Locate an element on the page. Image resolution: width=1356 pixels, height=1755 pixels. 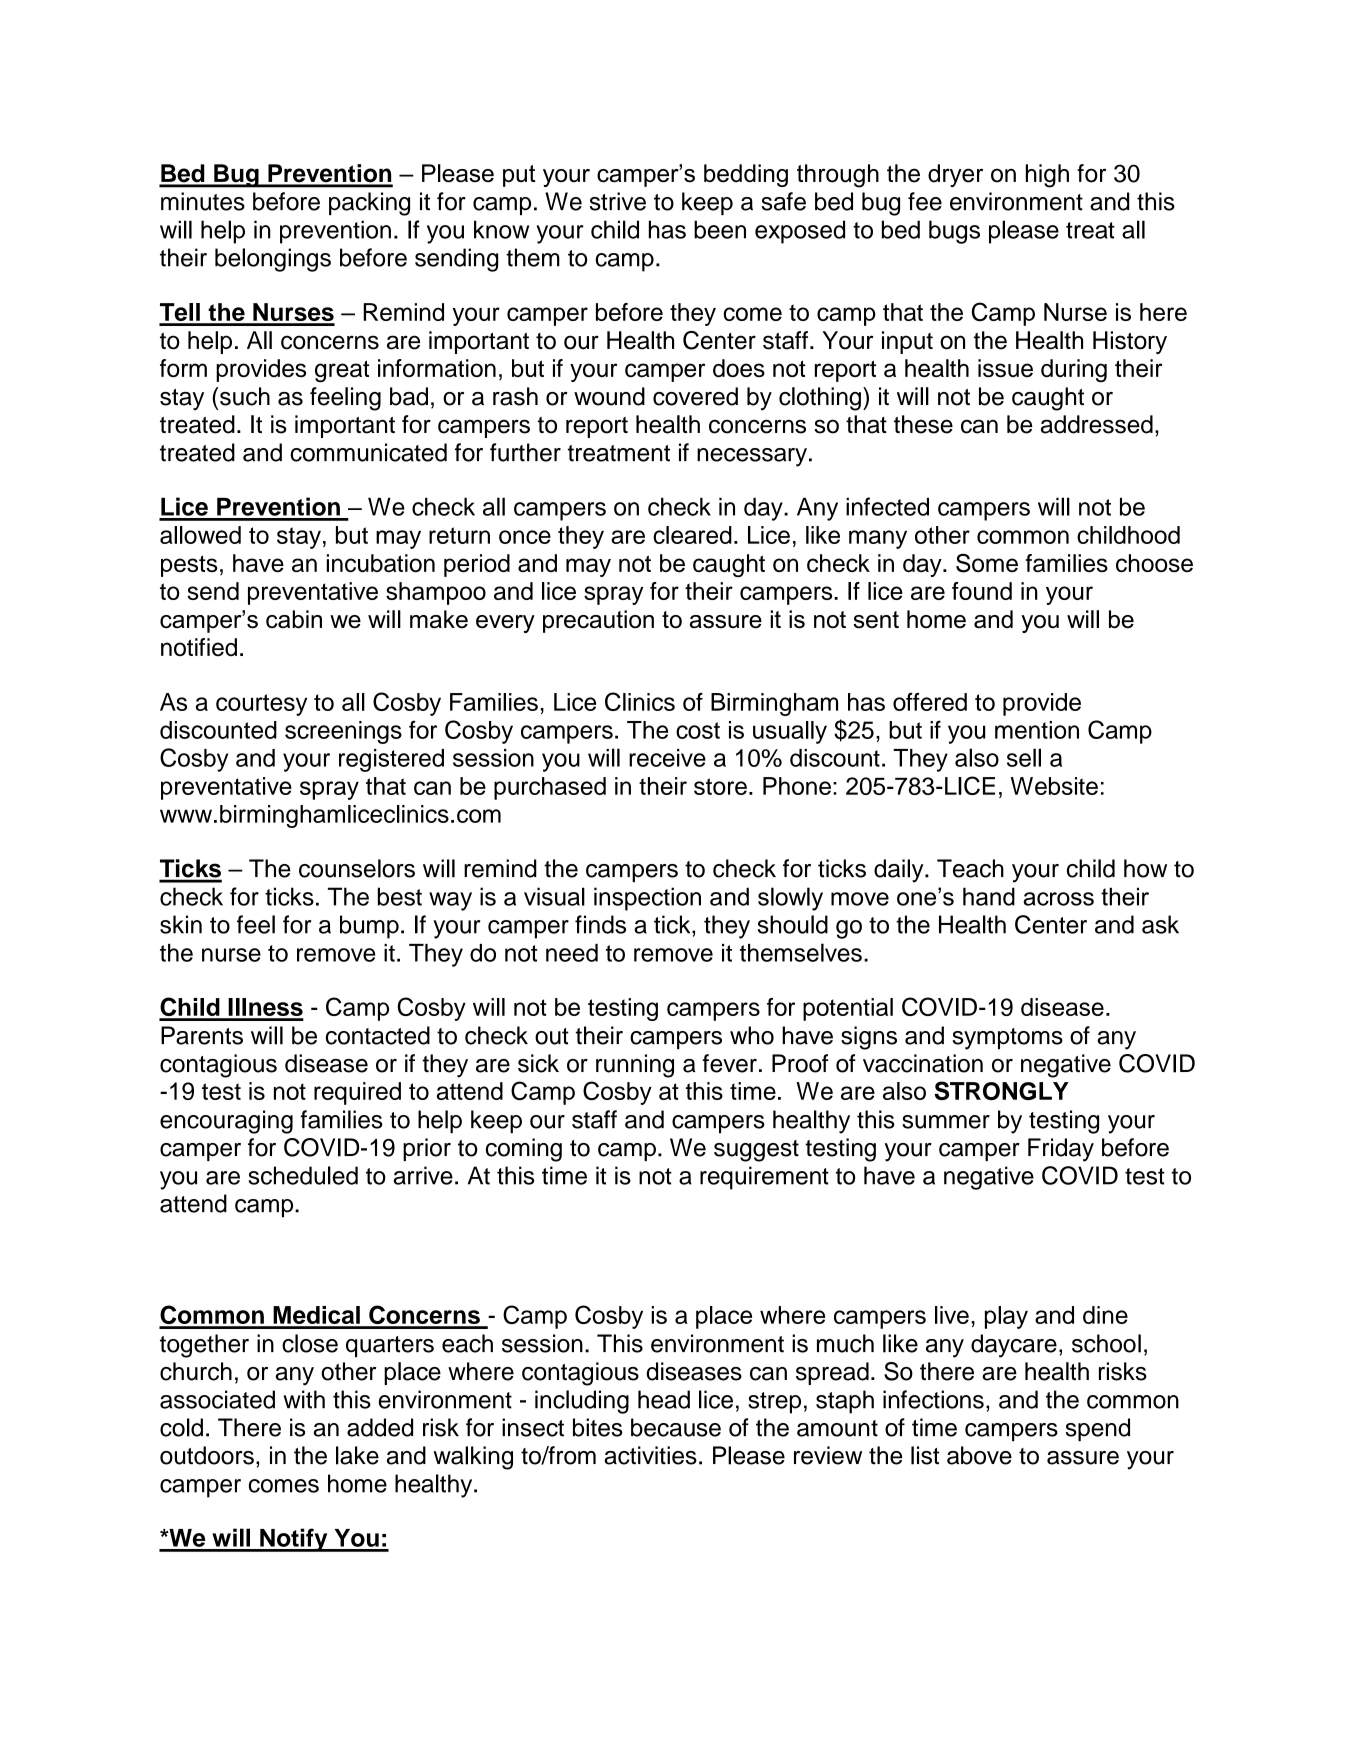
Notify is located at coordinates (294, 1540).
